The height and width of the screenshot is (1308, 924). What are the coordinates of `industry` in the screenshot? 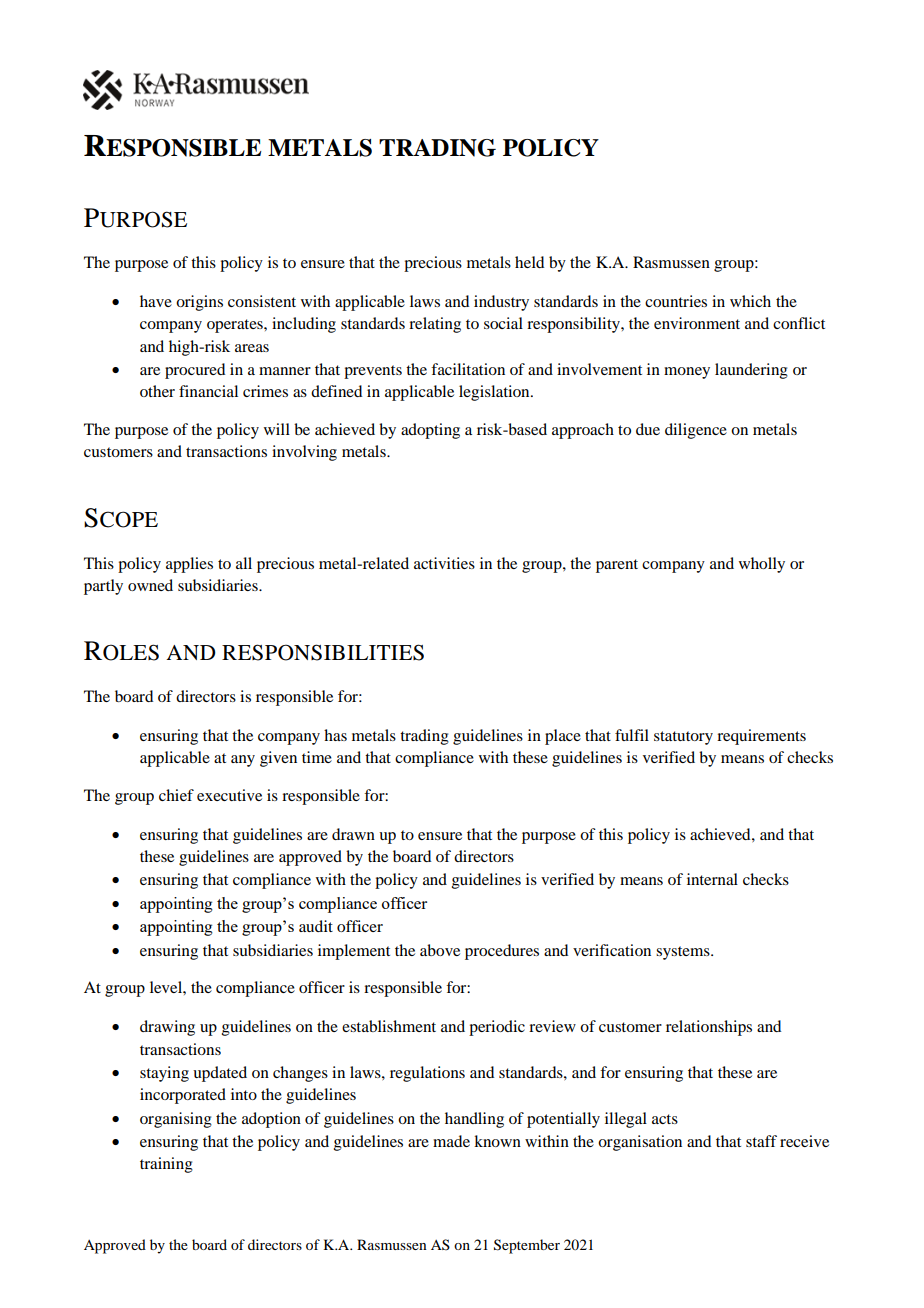 It's located at (501, 303).
